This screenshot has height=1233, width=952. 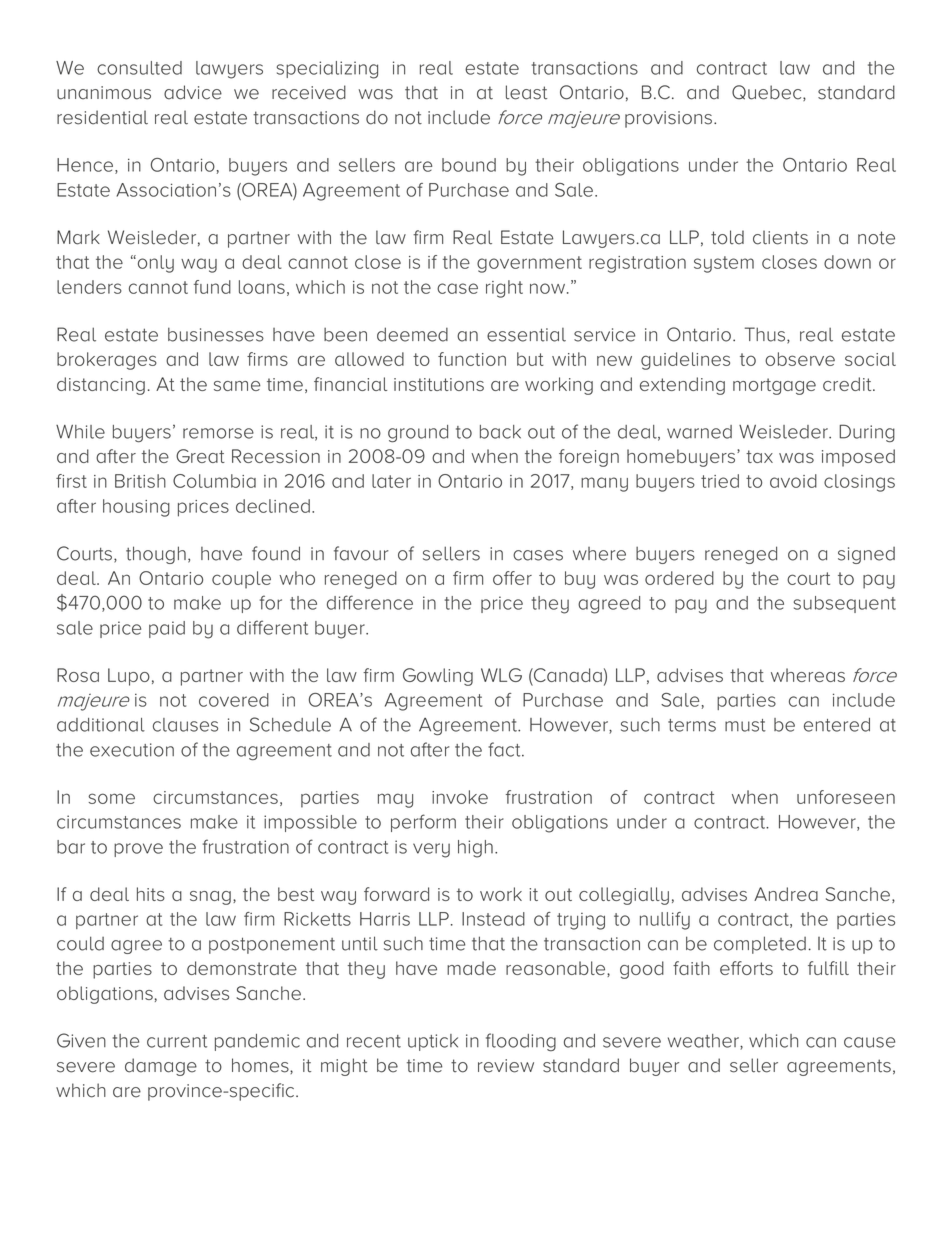 I want to click on though, so click(x=156, y=555).
